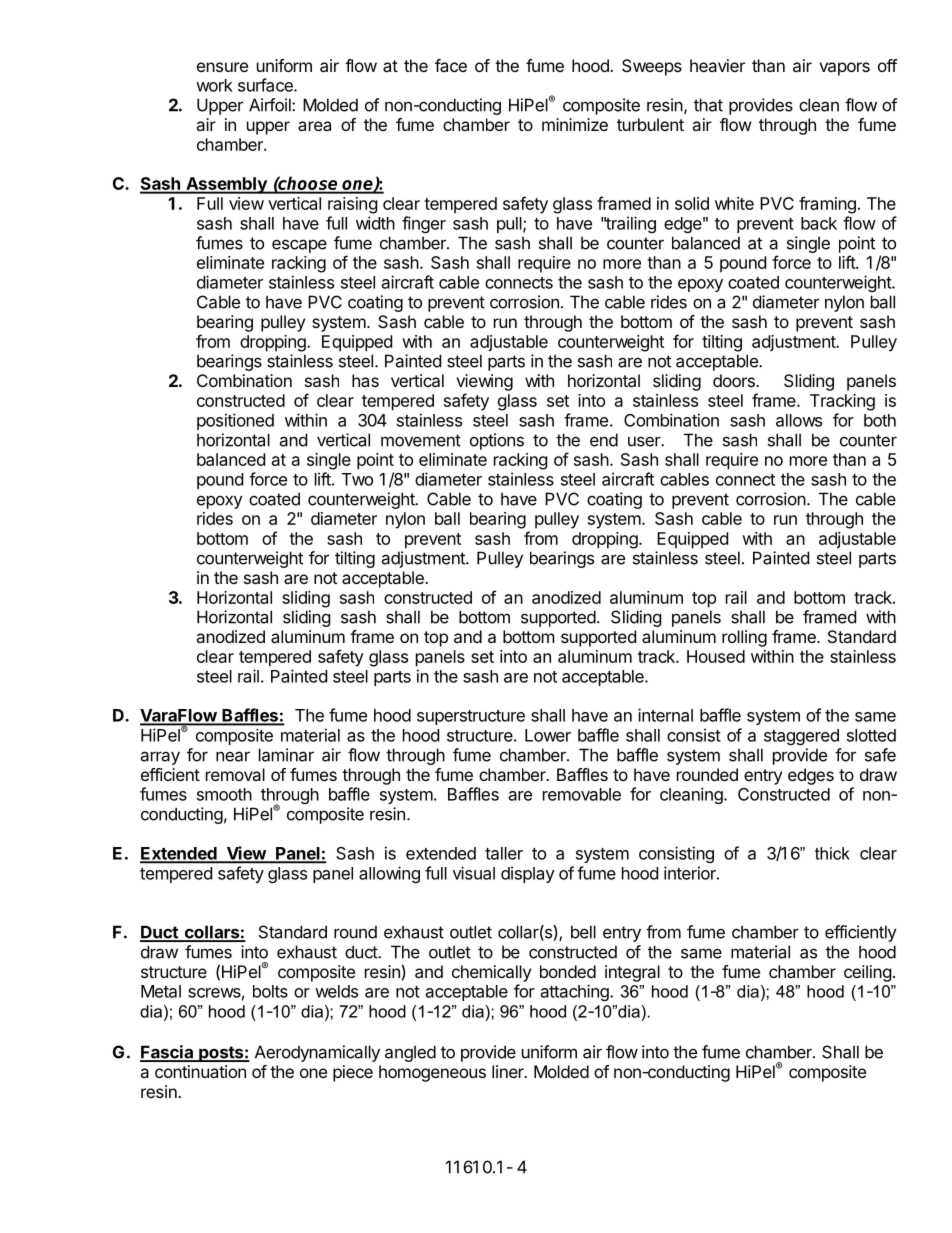  What do you see at coordinates (271, 105) in the document?
I see `Airfoil` at bounding box center [271, 105].
